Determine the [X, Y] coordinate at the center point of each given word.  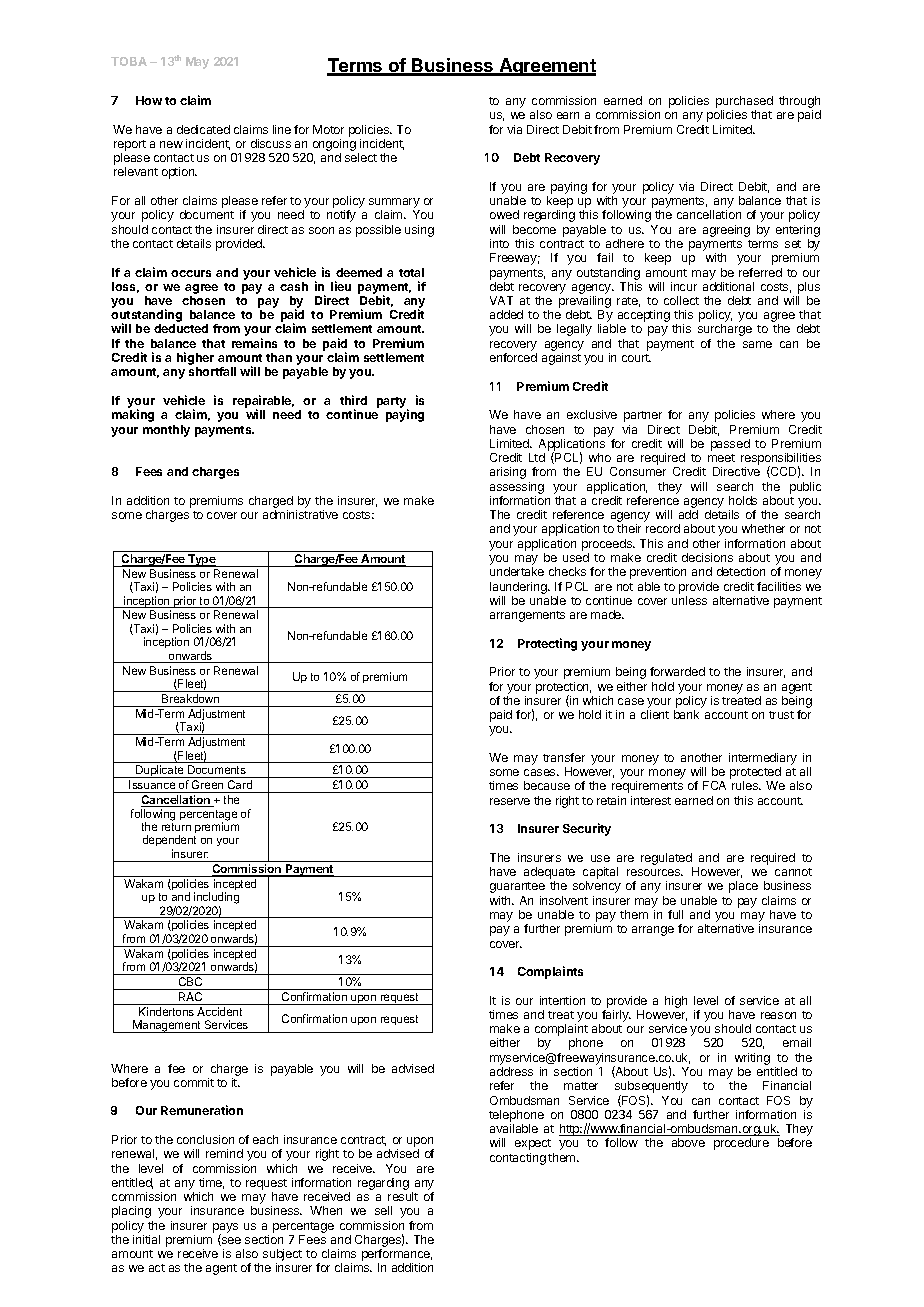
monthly [166, 431]
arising [508, 473]
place [743, 887]
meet [721, 458]
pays [225, 1229]
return [176, 827]
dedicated [203, 129]
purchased [744, 103]
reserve [510, 801]
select [361, 157]
